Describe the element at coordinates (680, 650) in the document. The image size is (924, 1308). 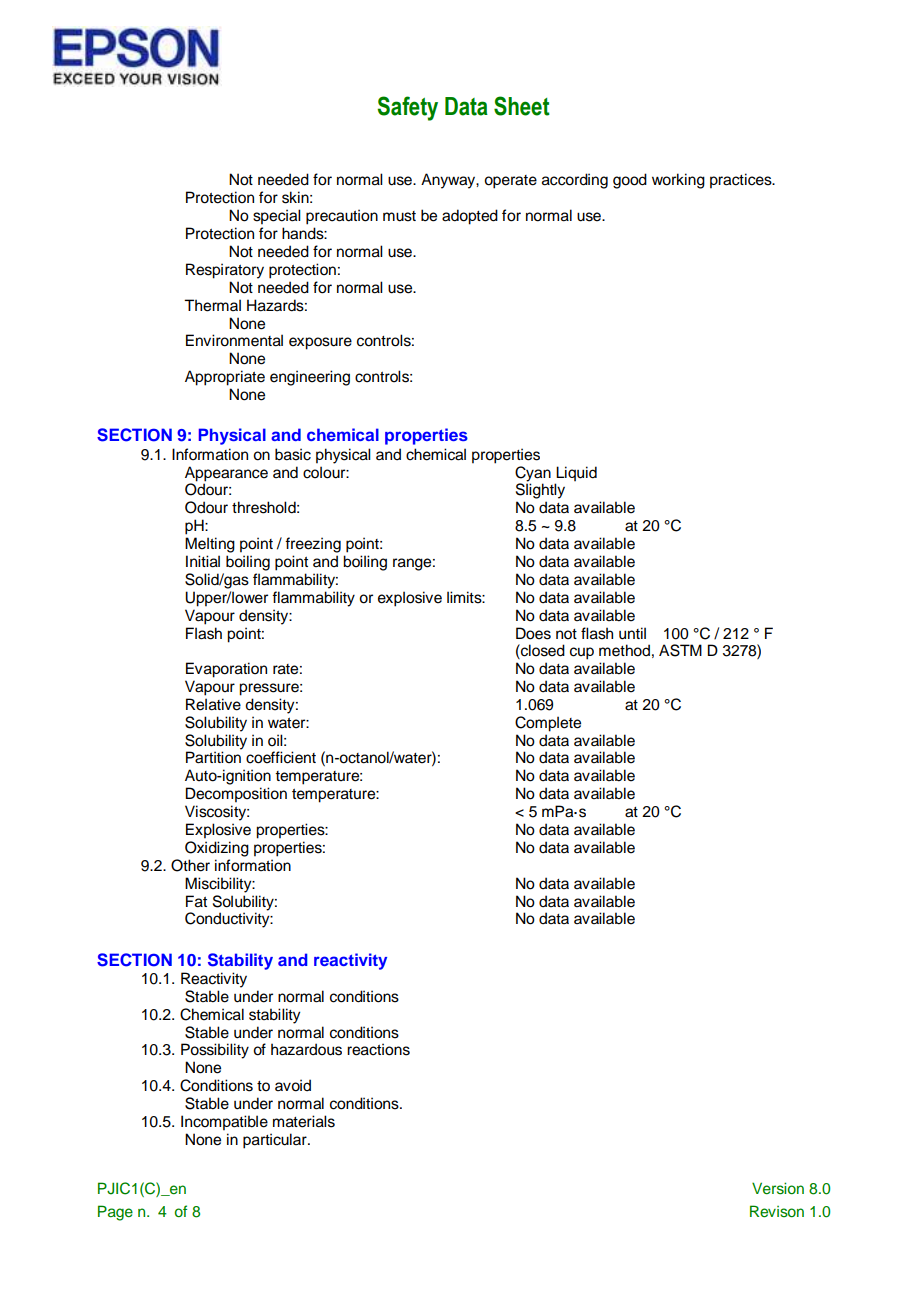
I see `ASTM` at that location.
